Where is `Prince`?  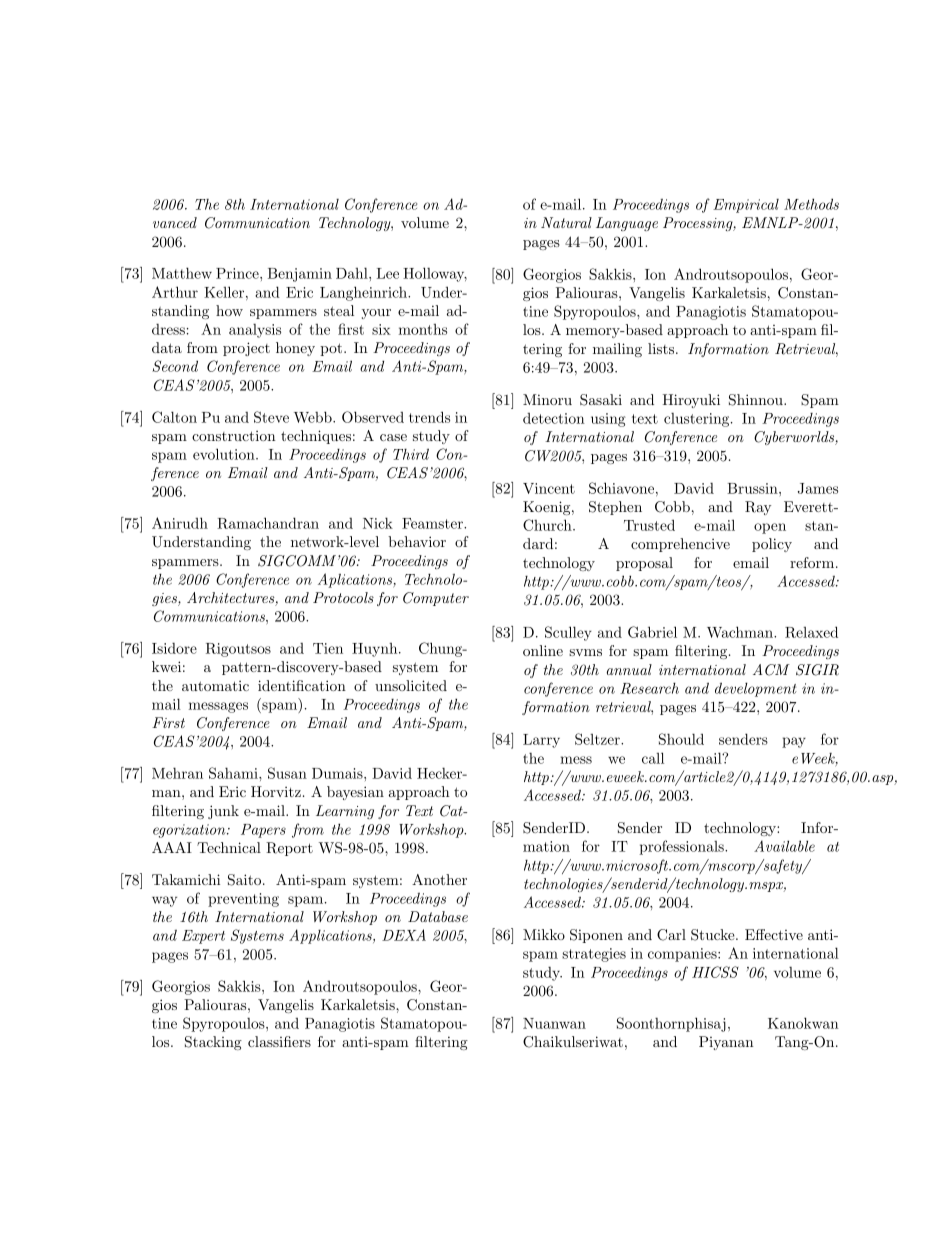 Prince is located at coordinates (238, 273).
